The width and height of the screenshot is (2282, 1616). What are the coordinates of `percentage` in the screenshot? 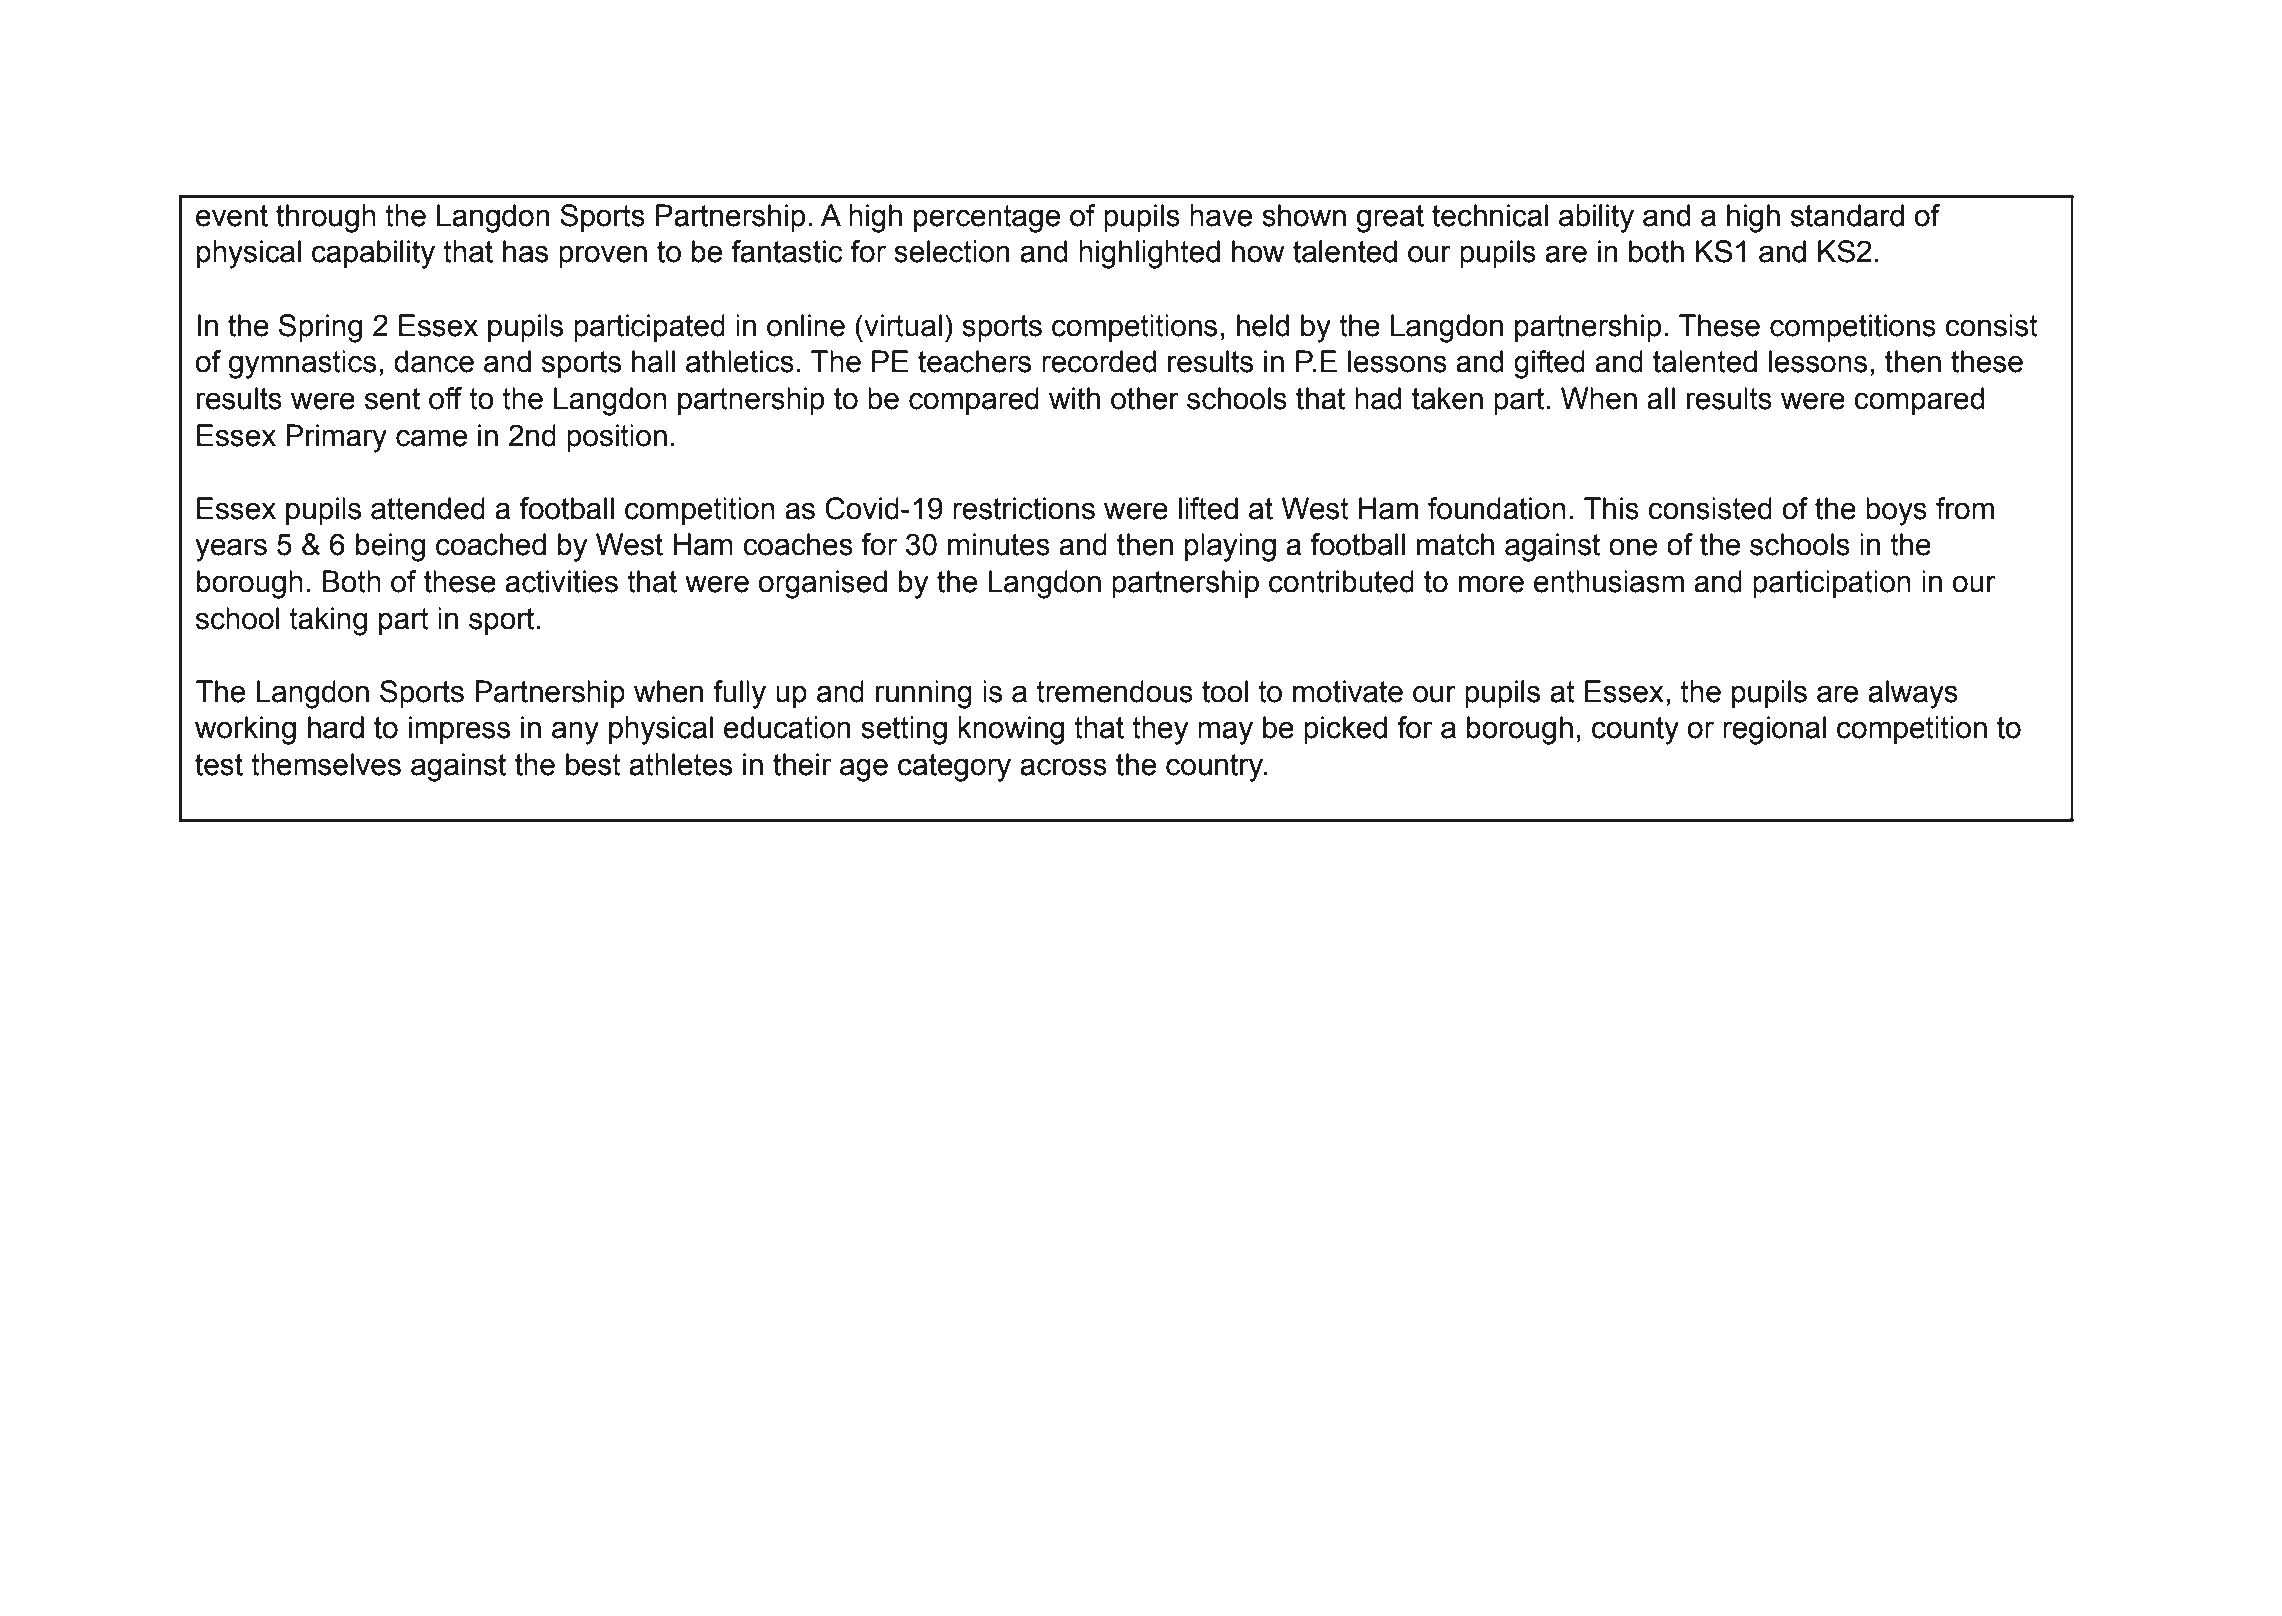 It's located at (987, 219).
